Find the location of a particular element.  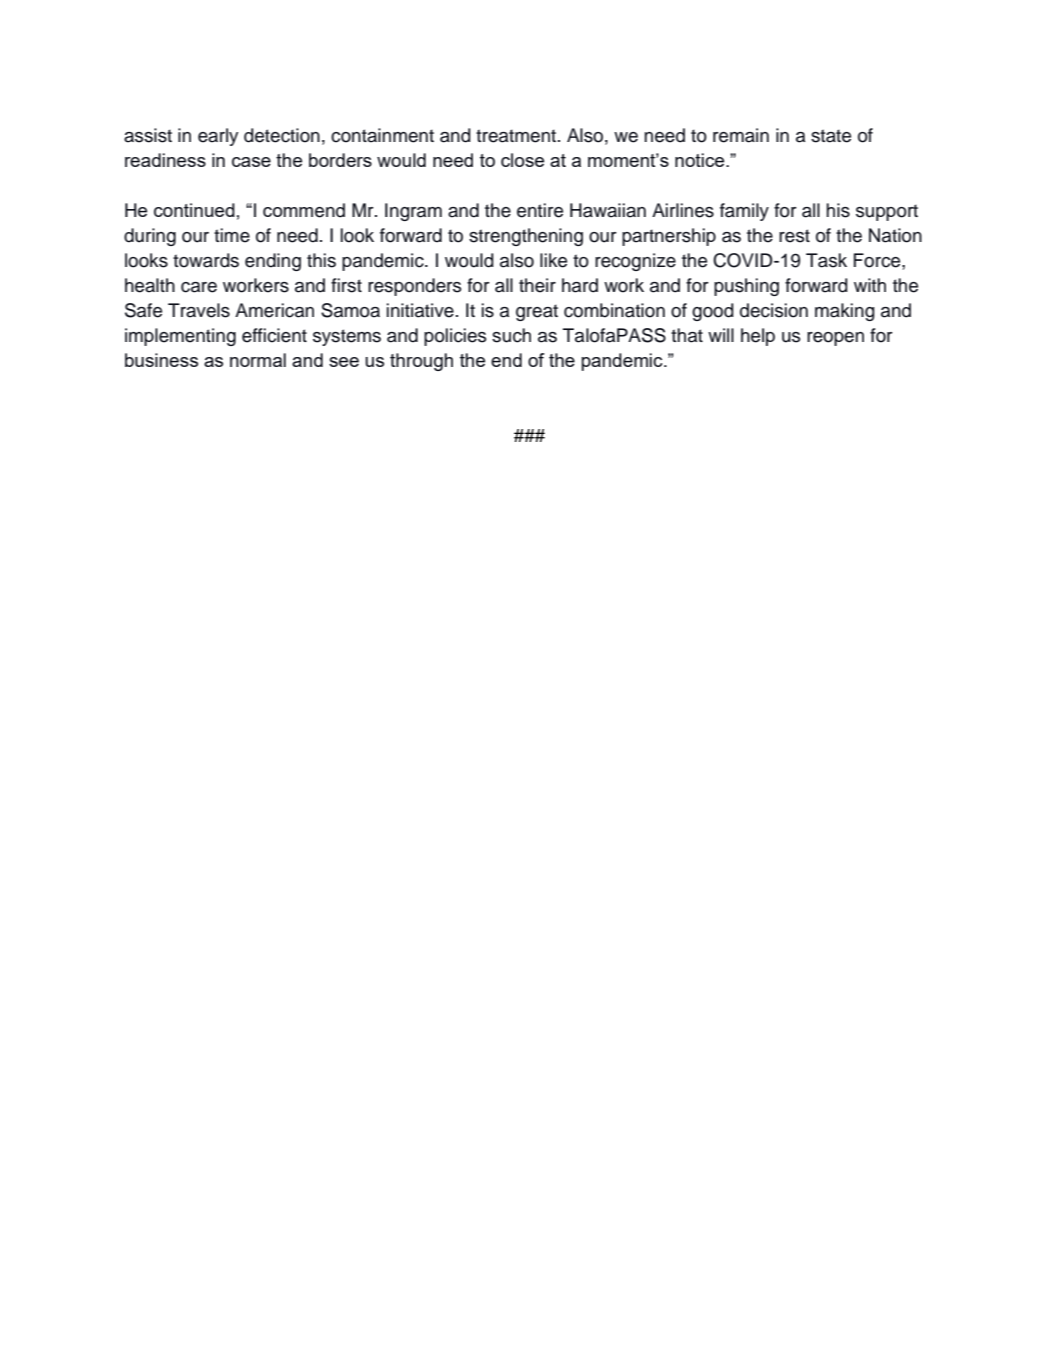

continued is located at coordinates (194, 210).
